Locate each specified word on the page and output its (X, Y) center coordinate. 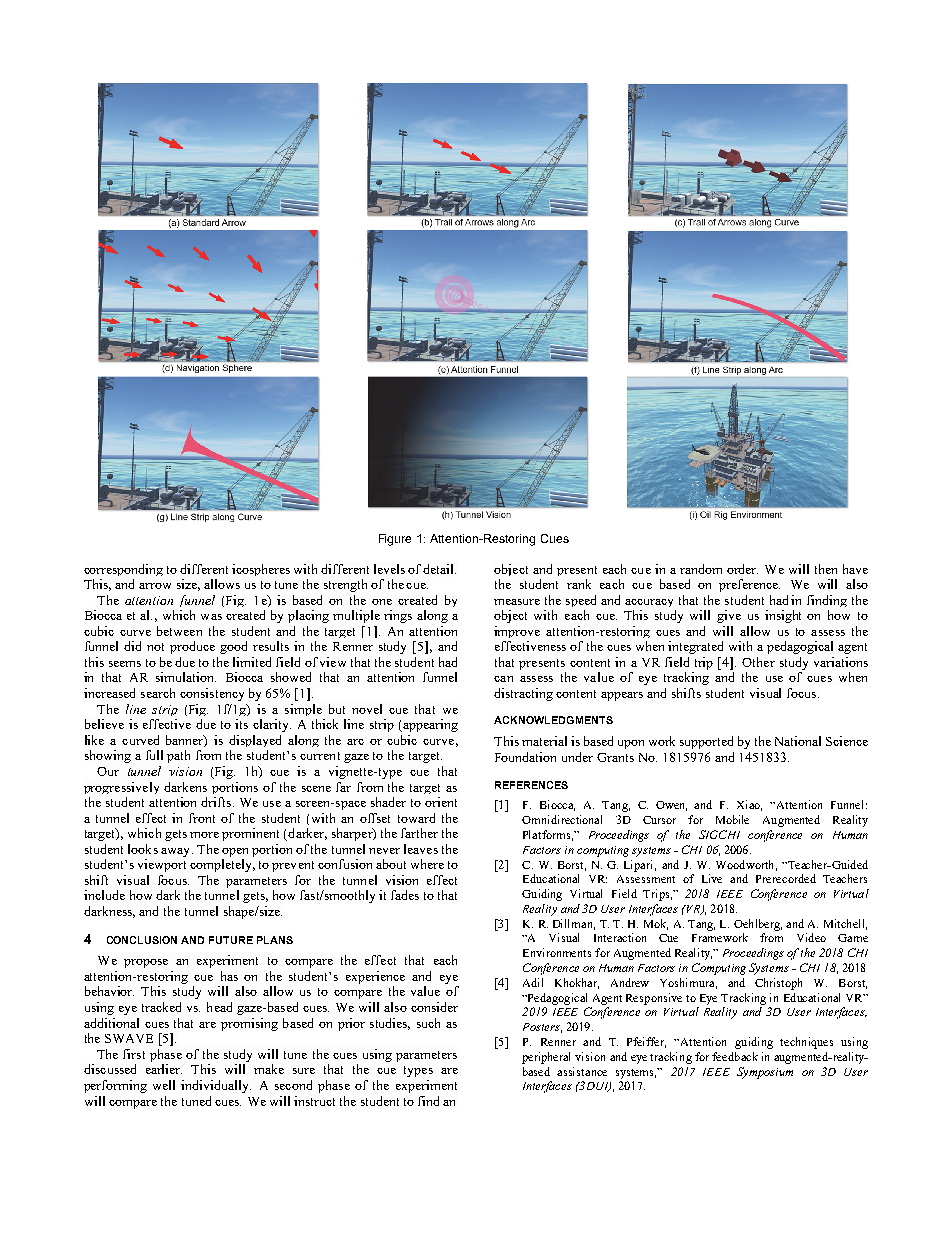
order (742, 569)
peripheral (546, 1058)
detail (439, 569)
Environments (557, 952)
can (503, 679)
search (158, 693)
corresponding (123, 570)
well (164, 1085)
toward (416, 818)
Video (811, 937)
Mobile (732, 819)
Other (758, 662)
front (202, 818)
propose (146, 963)
